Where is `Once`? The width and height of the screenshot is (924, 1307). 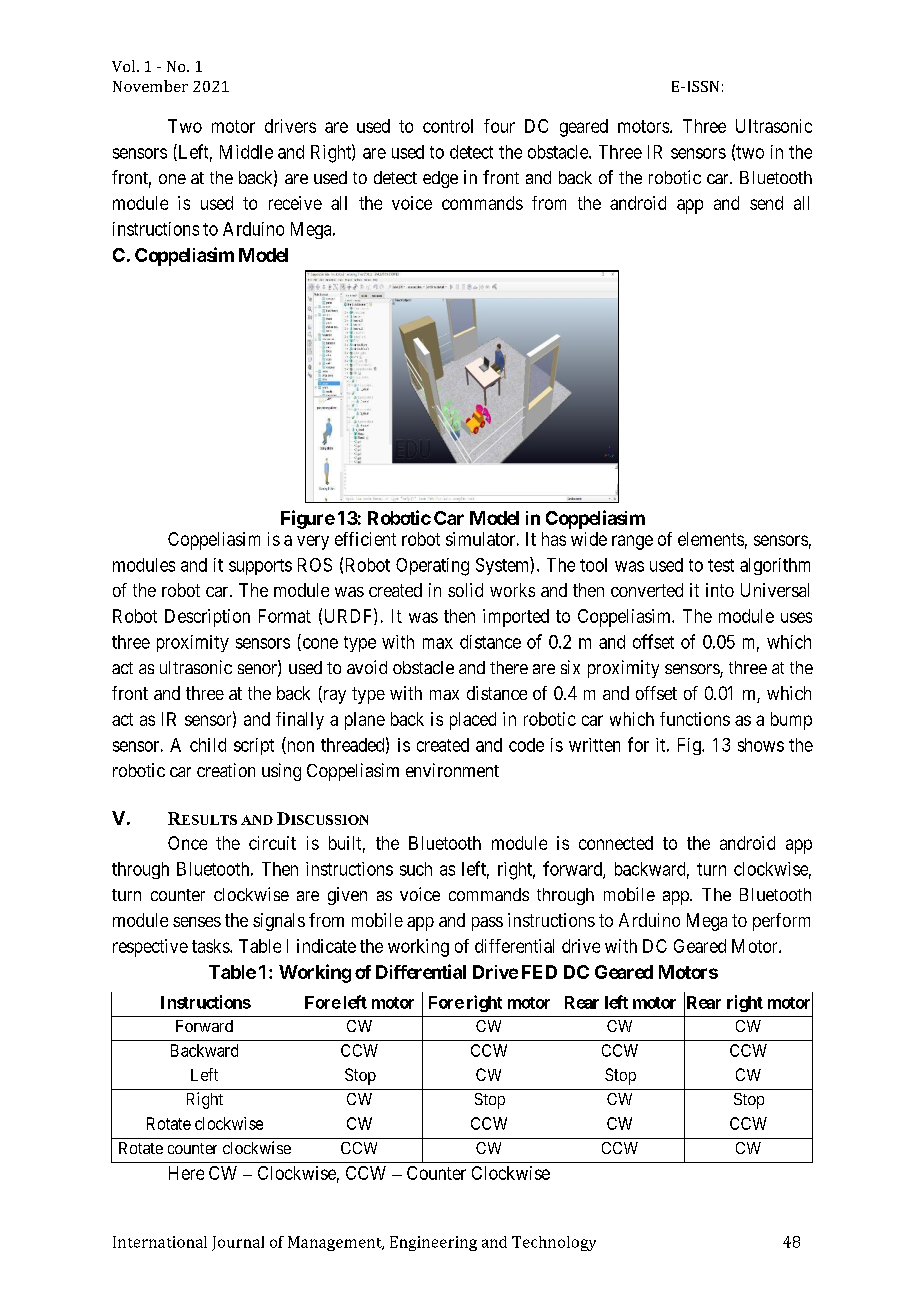 Once is located at coordinates (187, 843).
